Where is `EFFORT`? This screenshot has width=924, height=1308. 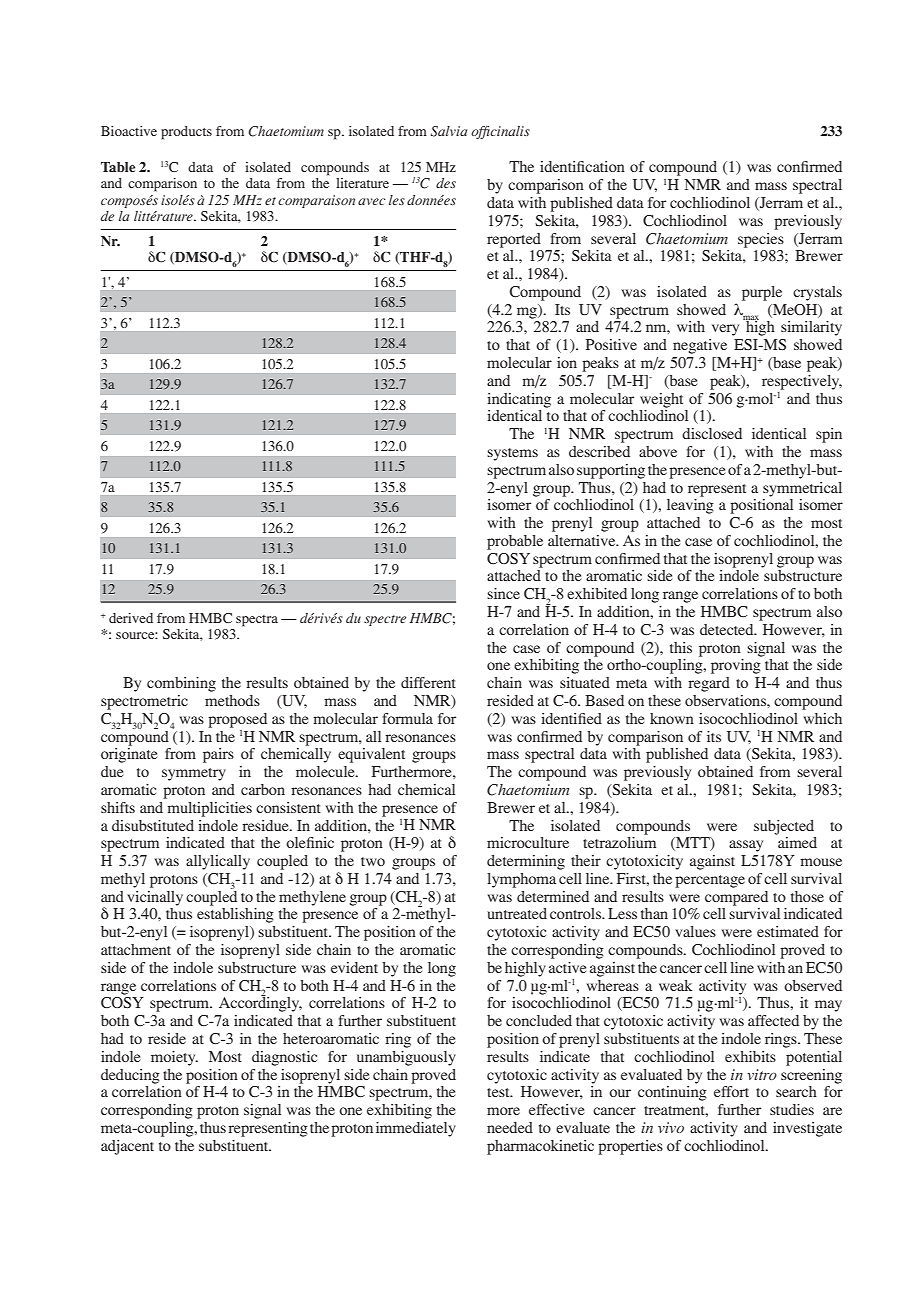 EFFORT is located at coordinates (731, 1091).
